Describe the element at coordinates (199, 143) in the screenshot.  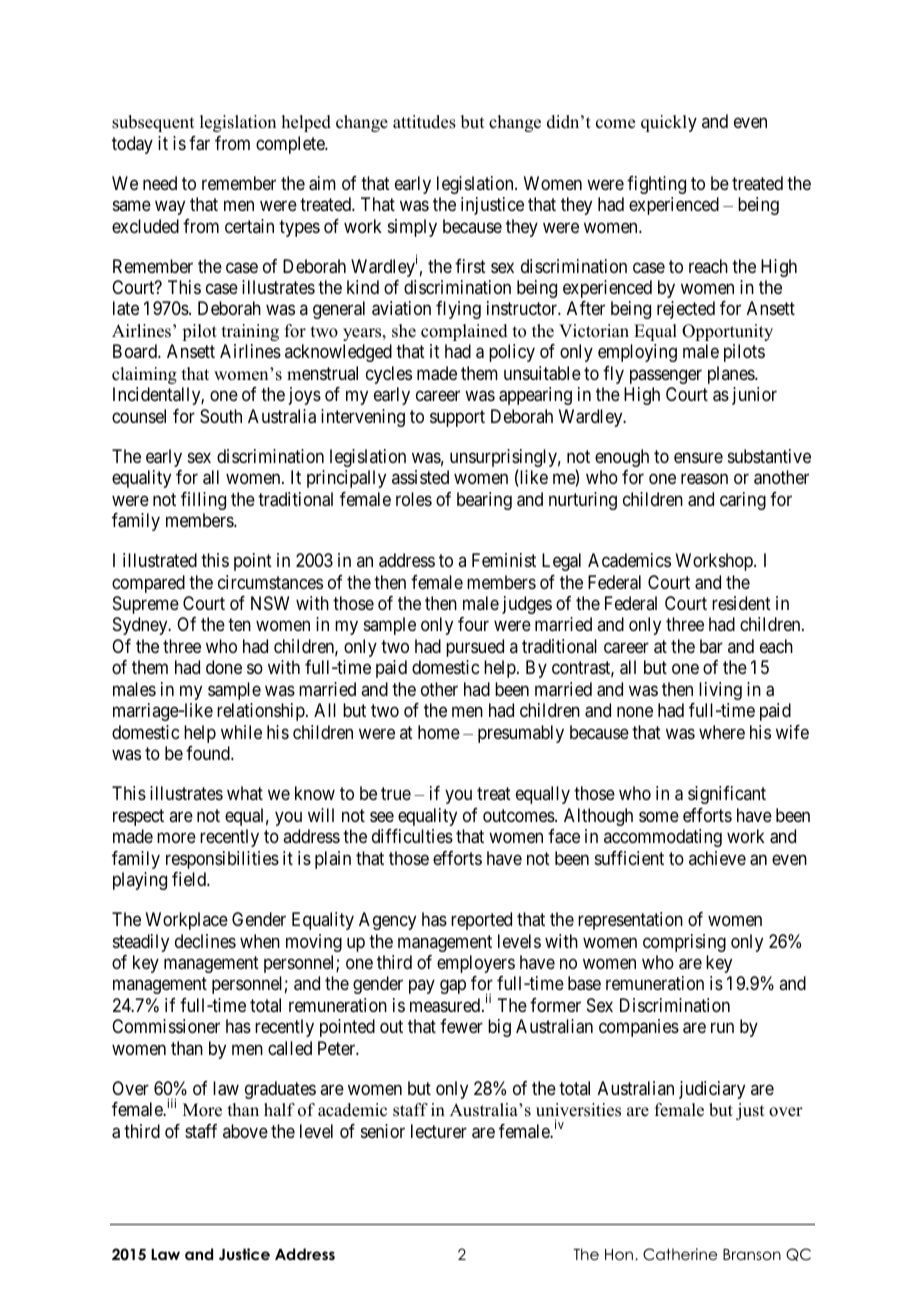
I see `far` at that location.
